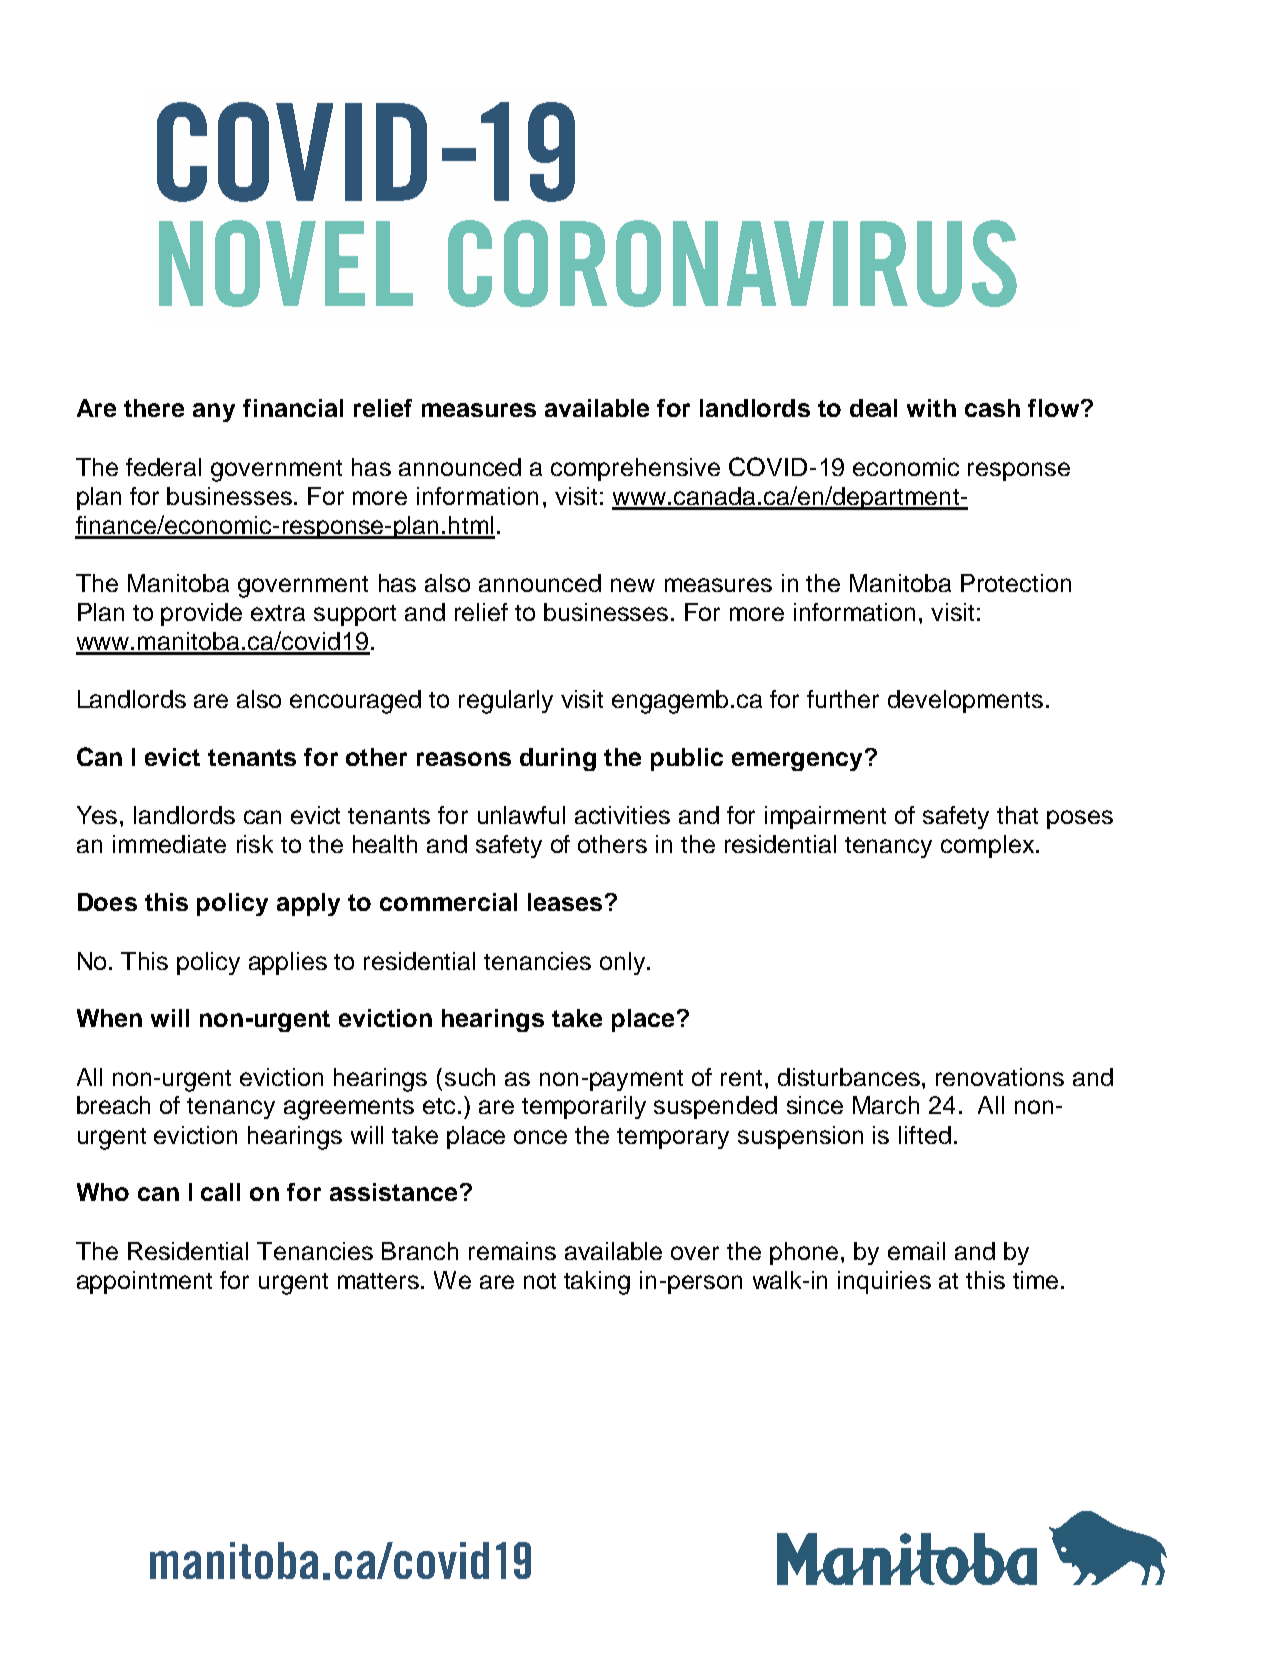 The width and height of the screenshot is (1286, 1665). What do you see at coordinates (214, 412) in the screenshot?
I see `any` at bounding box center [214, 412].
